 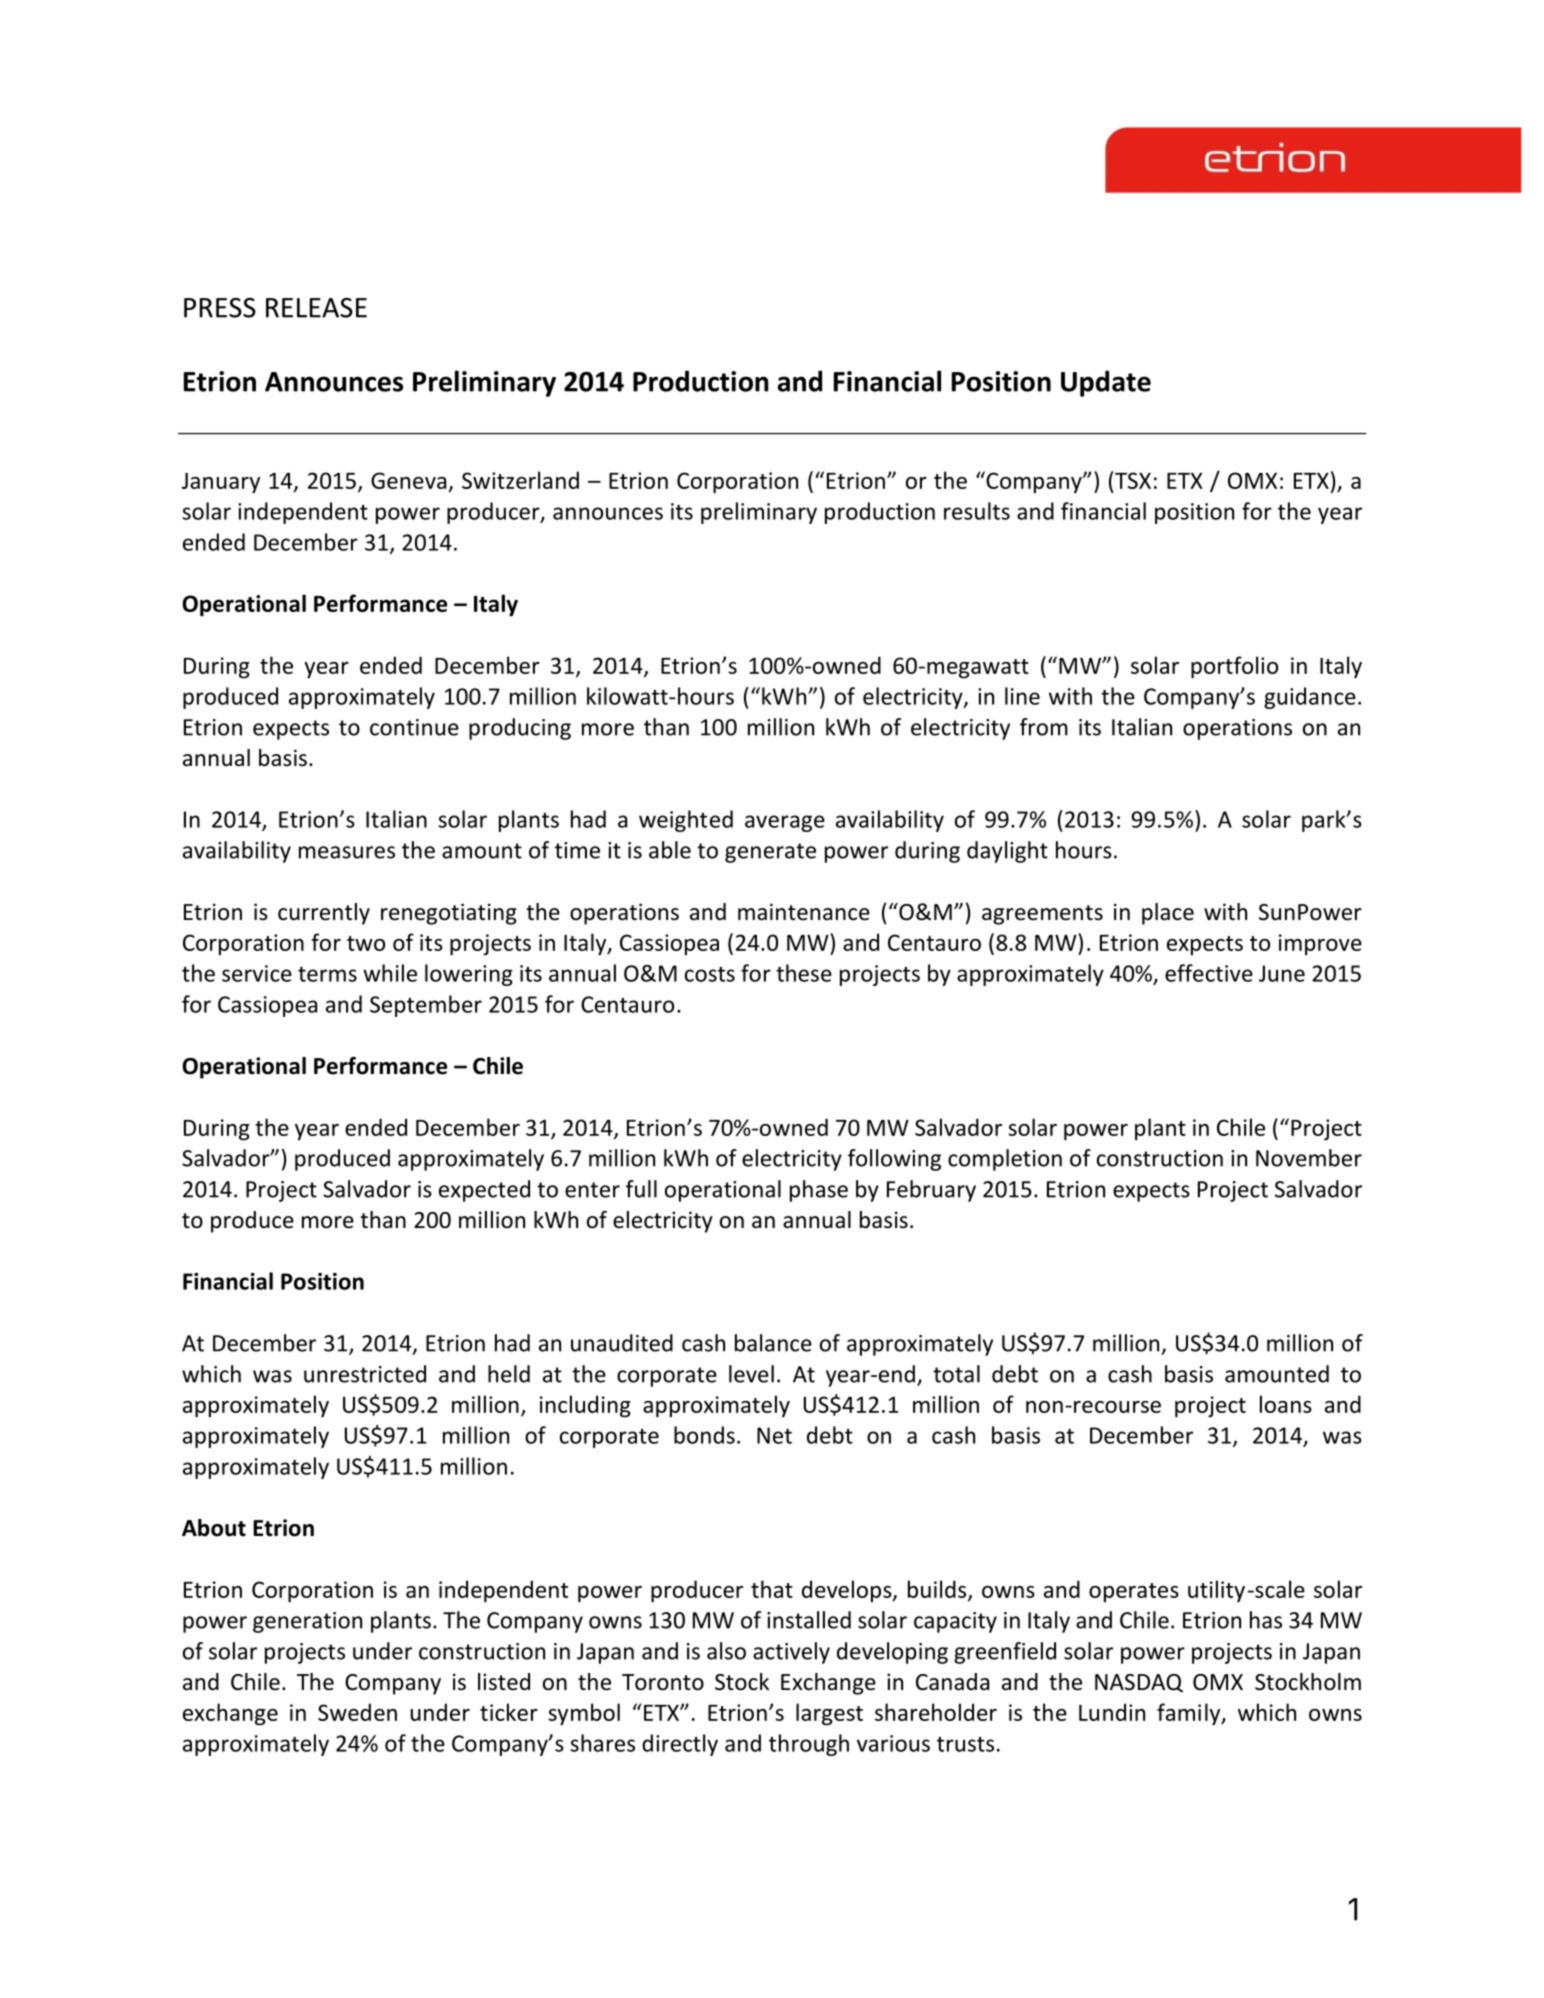 What do you see at coordinates (1209, 973) in the screenshot?
I see `effective` at bounding box center [1209, 973].
